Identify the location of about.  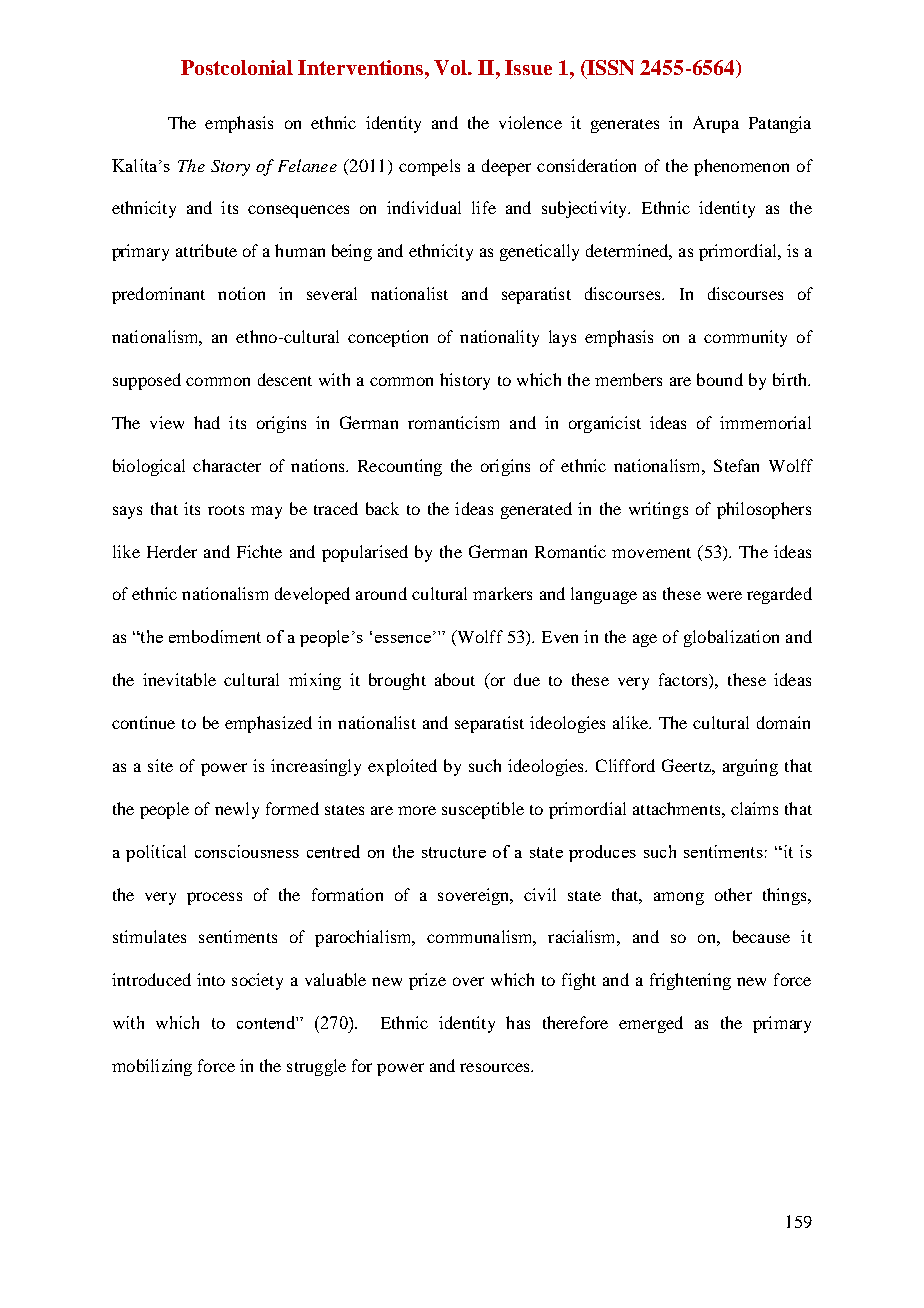
(455, 679).
